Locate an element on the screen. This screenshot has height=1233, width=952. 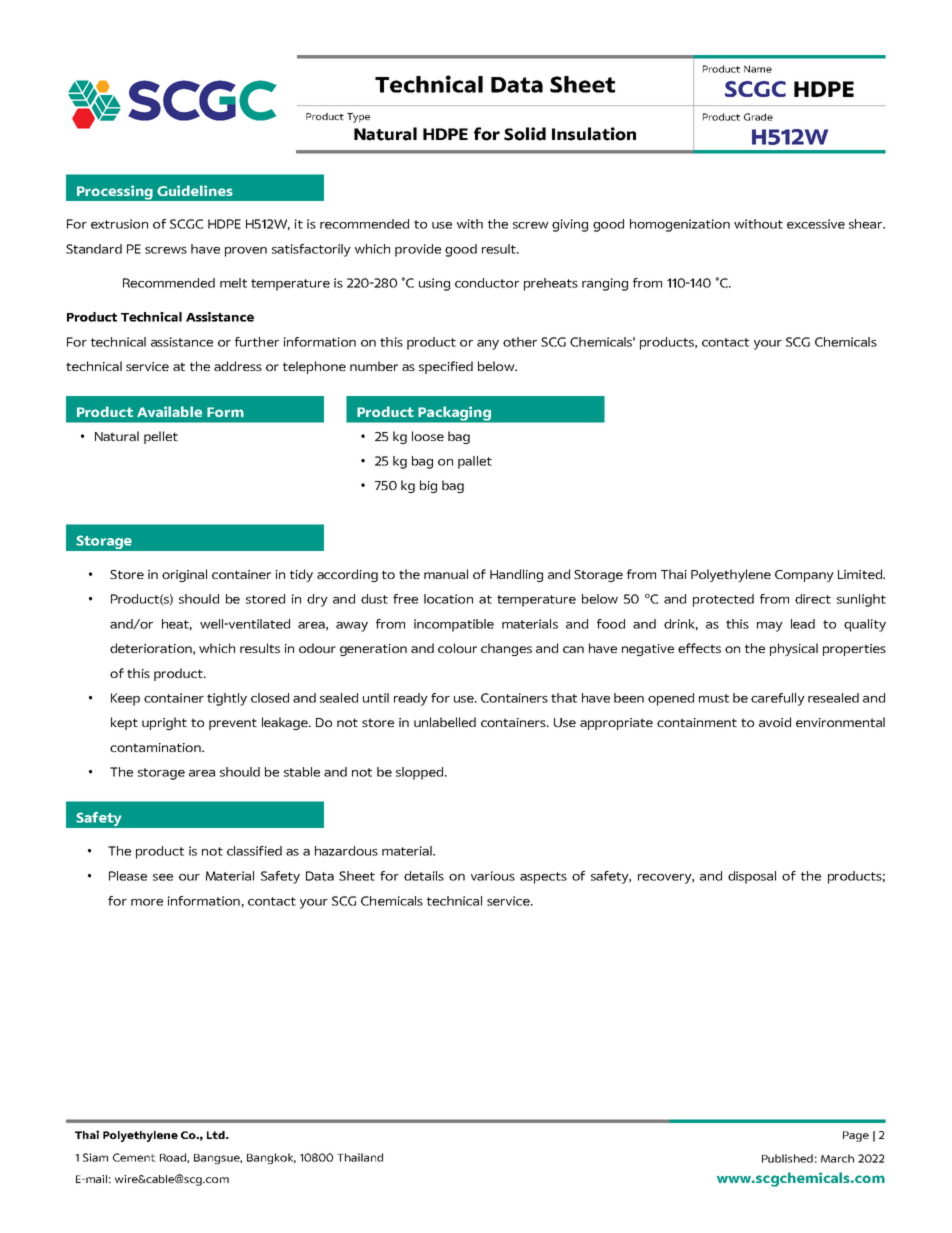
pellet is located at coordinates (161, 437).
